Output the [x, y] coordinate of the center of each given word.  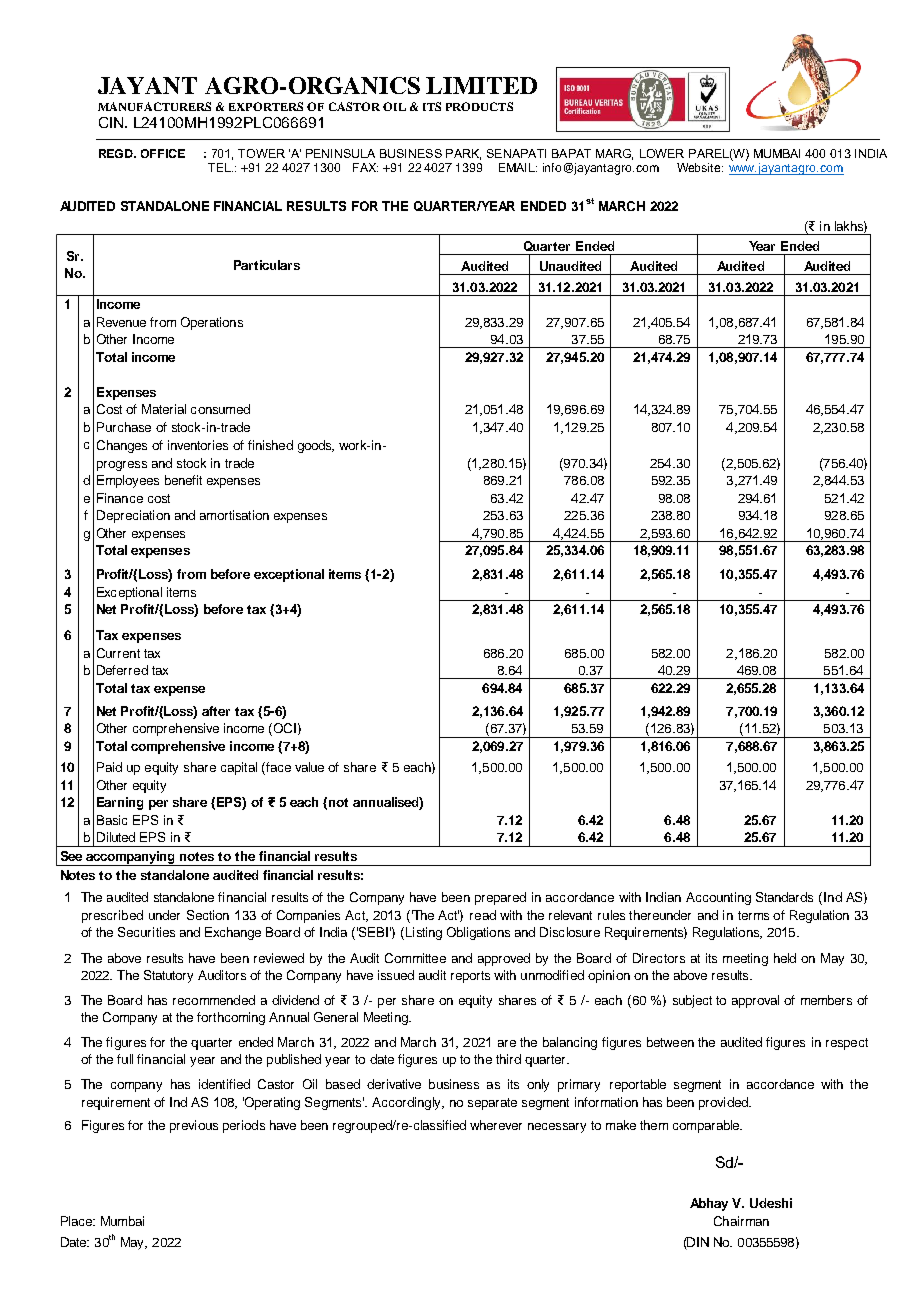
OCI [285, 728]
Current [118, 653]
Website [700, 167]
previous [194, 1126]
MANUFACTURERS [154, 106]
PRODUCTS [479, 106]
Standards [784, 897]
